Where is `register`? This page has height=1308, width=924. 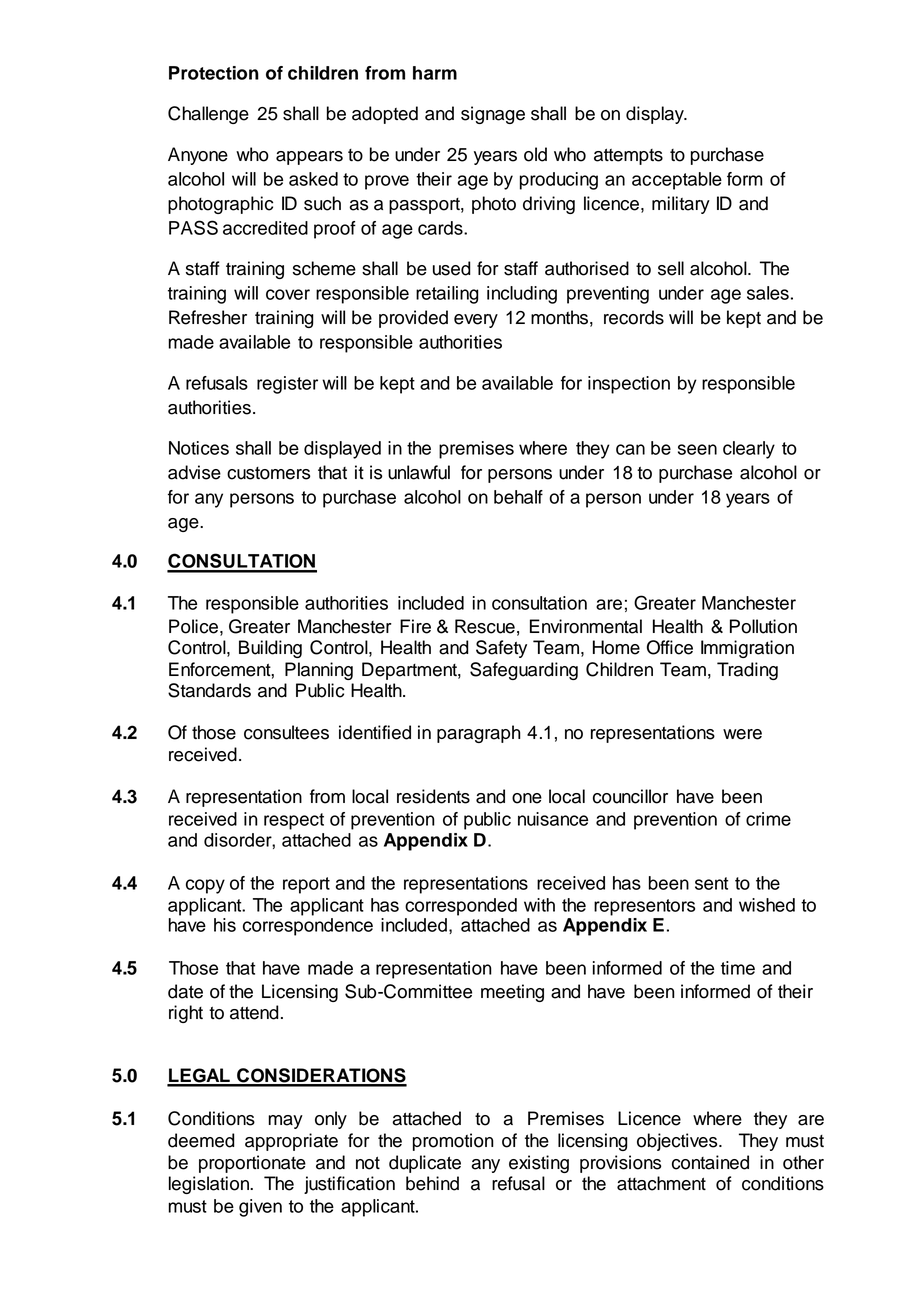
register is located at coordinates (287, 385).
